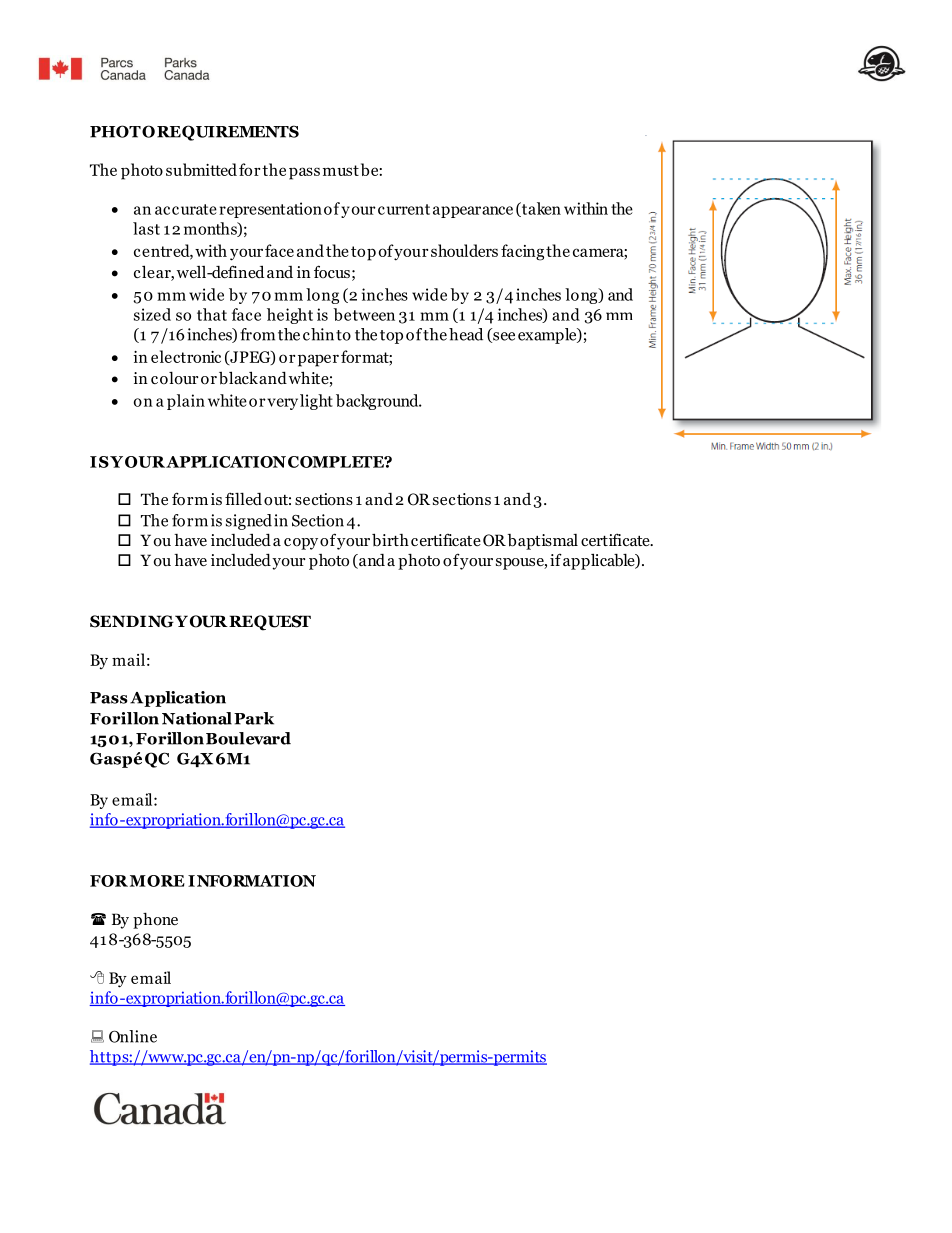  What do you see at coordinates (133, 621) in the screenshot?
I see `SENDING` at bounding box center [133, 621].
